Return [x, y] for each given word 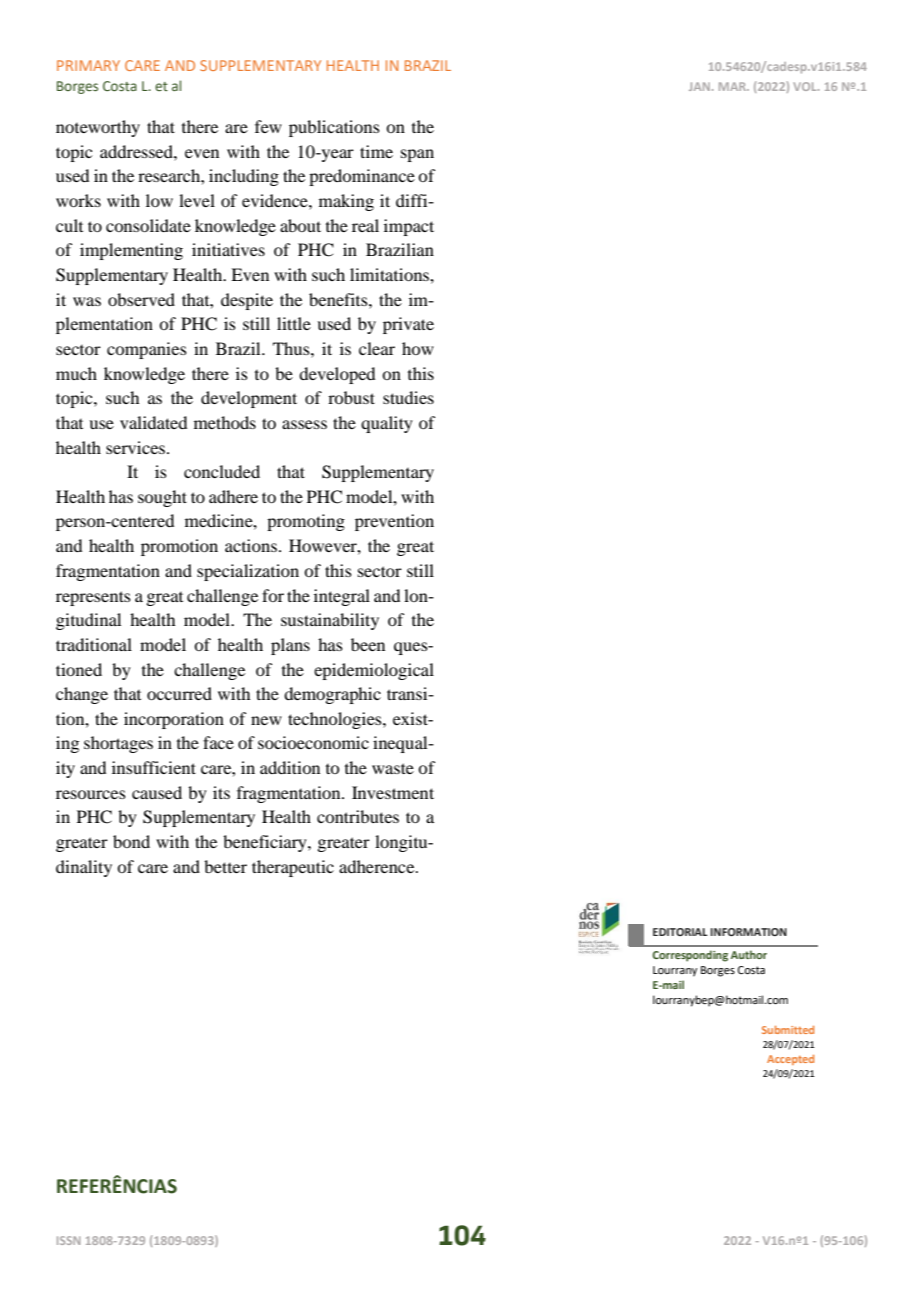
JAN [699, 86]
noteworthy [98, 128]
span [417, 155]
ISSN [69, 1240]
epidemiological [374, 671]
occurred [179, 693]
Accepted [790, 1060]
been [368, 644]
